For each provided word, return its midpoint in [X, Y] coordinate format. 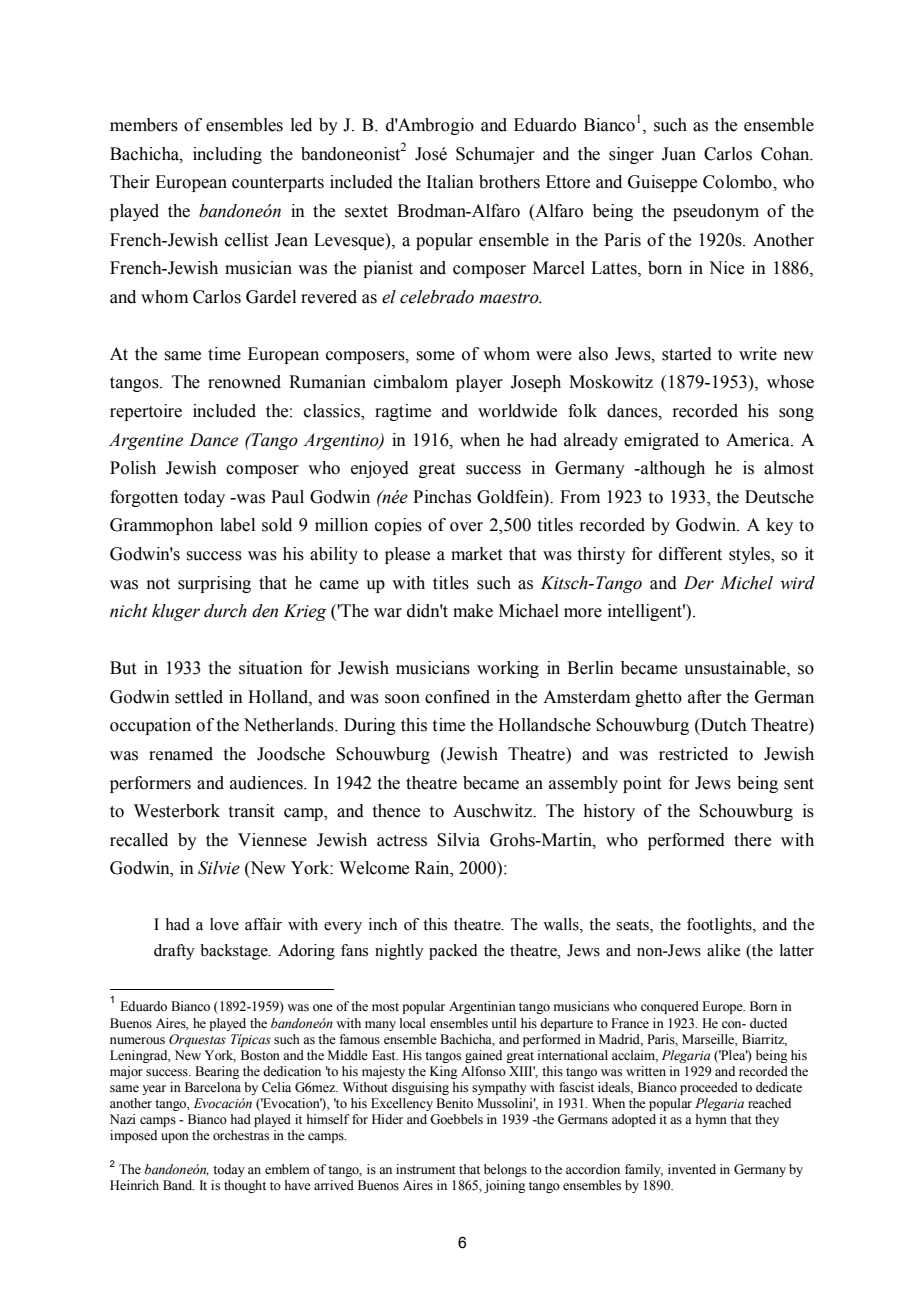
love [224, 924]
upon [175, 1138]
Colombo [738, 182]
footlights [720, 926]
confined [457, 697]
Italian [450, 182]
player [479, 383]
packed [453, 952]
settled [199, 697]
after [705, 697]
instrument [426, 1169]
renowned [244, 382]
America [759, 440]
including [227, 155]
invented [692, 1169]
